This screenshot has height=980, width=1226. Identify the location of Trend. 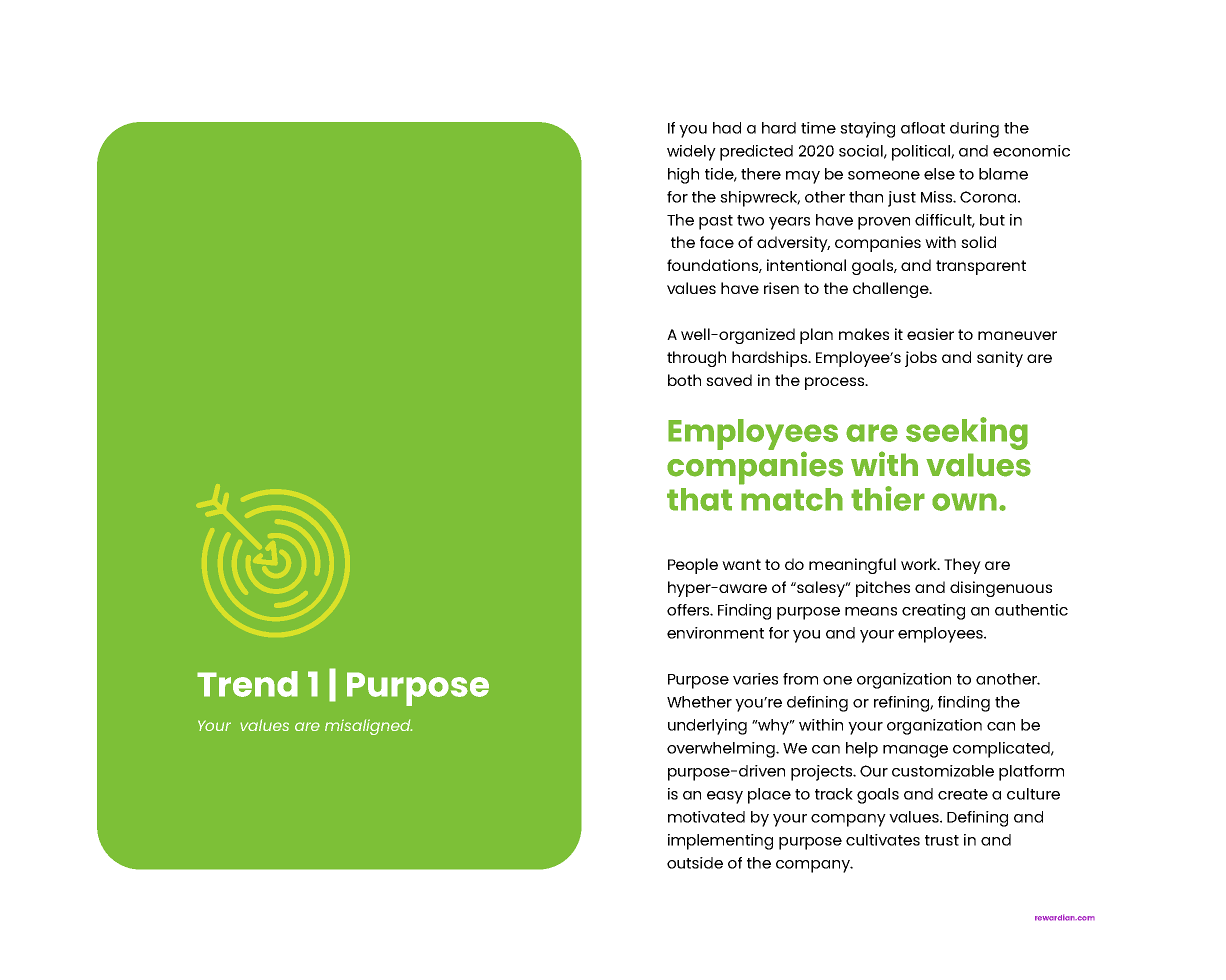
(247, 684).
